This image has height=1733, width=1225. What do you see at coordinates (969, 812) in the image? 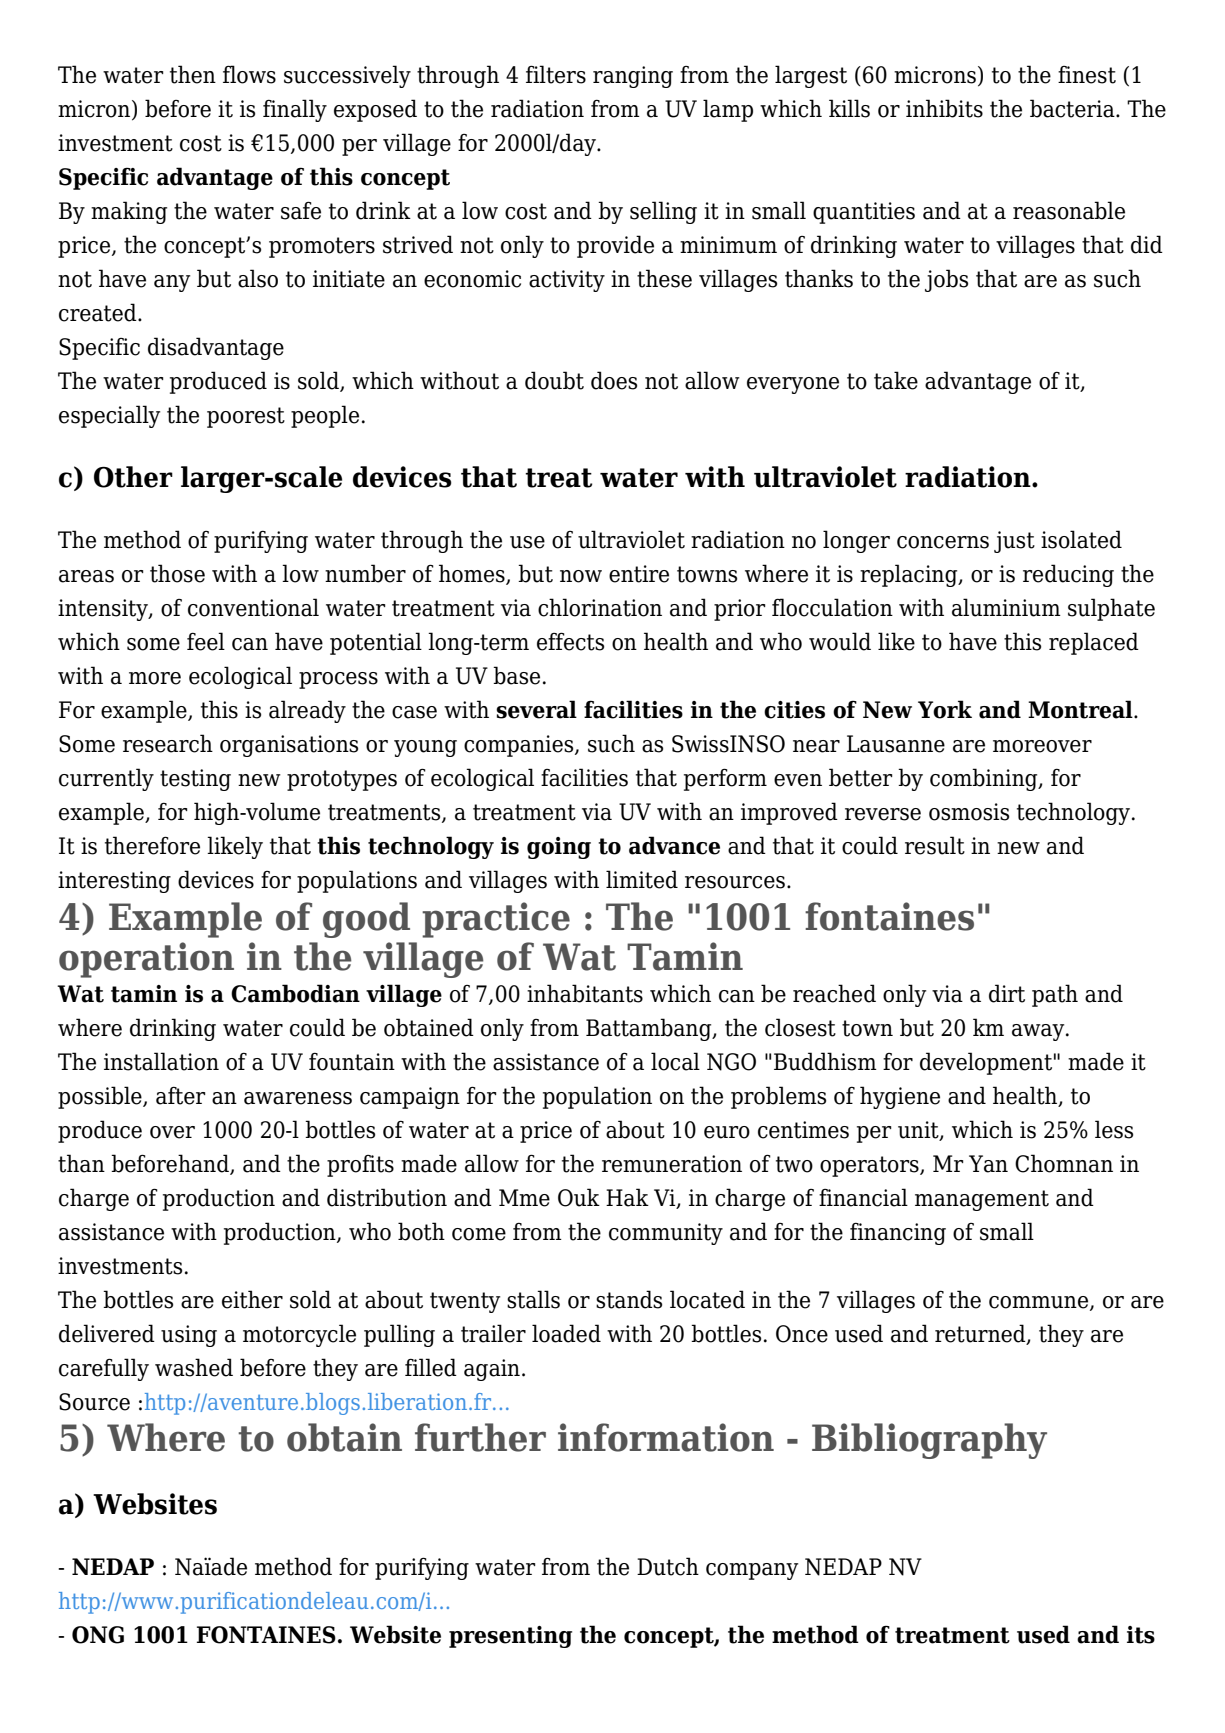
I see `osmosis` at bounding box center [969, 812].
